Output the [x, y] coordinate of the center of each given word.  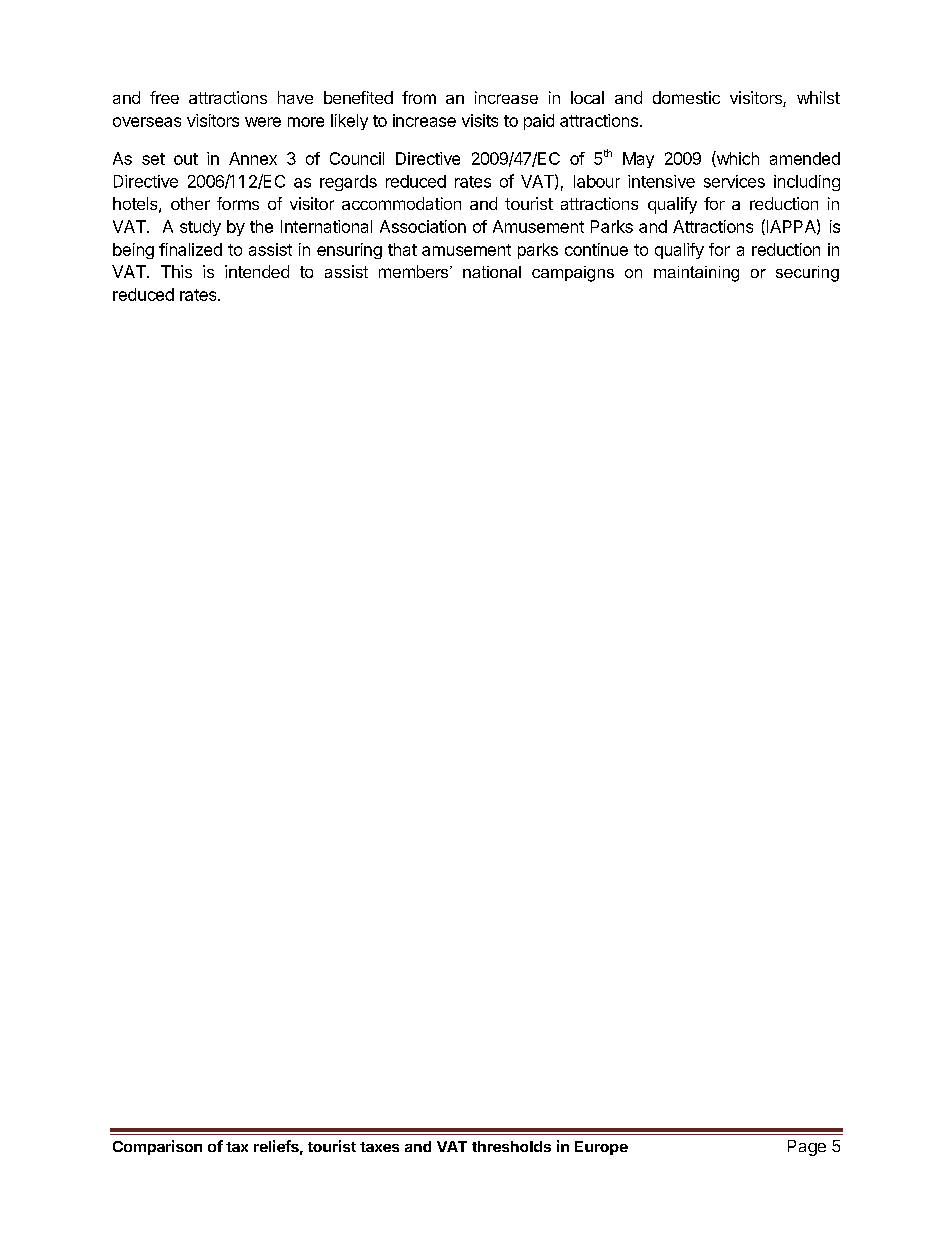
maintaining [696, 274]
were [263, 122]
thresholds [511, 1146]
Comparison [157, 1147]
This [176, 271]
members [415, 271]
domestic [686, 97]
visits [480, 120]
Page [807, 1148]
